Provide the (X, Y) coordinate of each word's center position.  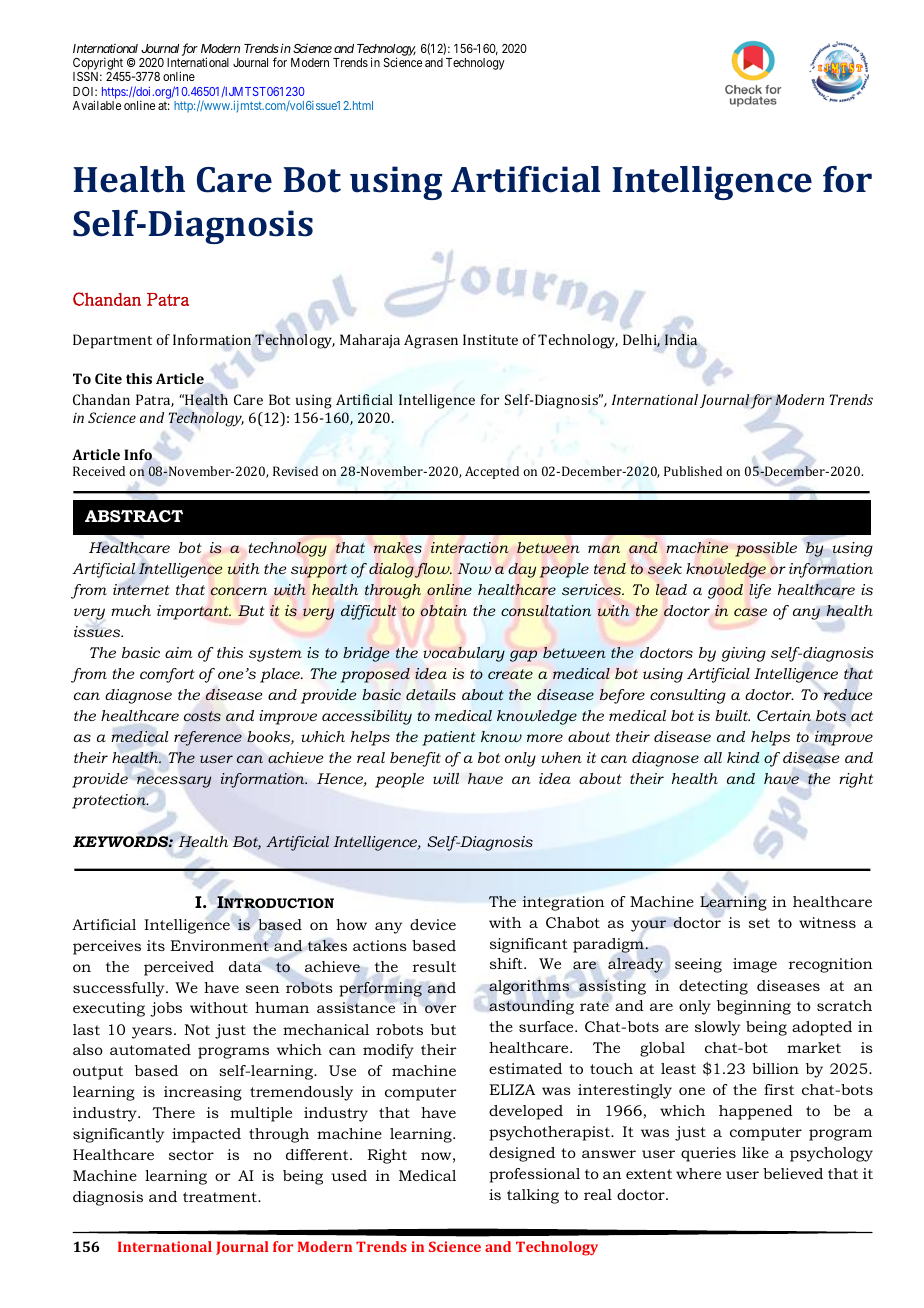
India (681, 339)
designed (522, 1154)
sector (191, 1155)
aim (179, 652)
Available (97, 105)
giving (744, 654)
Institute (490, 339)
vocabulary (464, 654)
